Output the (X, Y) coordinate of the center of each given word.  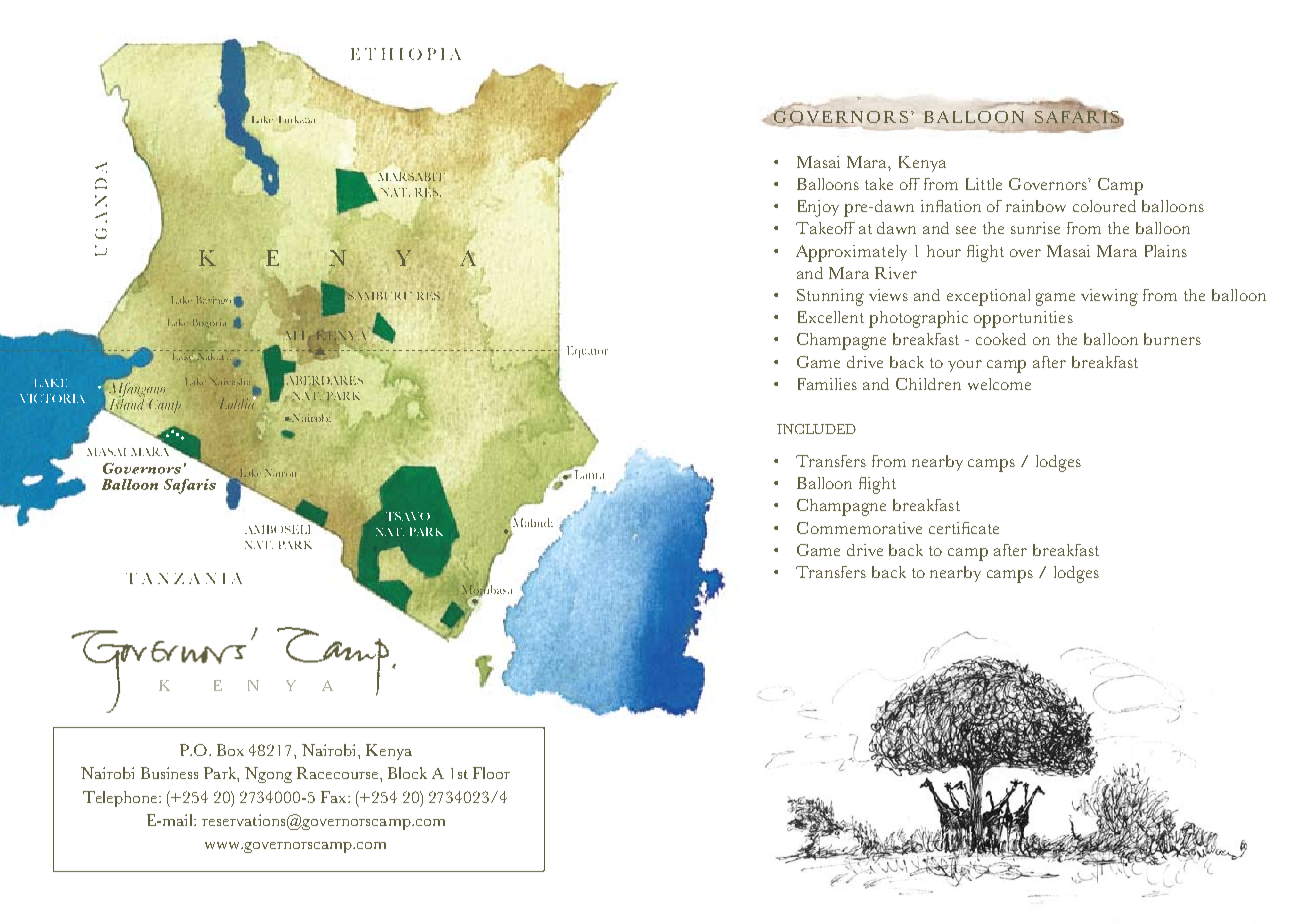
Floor (491, 773)
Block (407, 773)
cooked (1001, 339)
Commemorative (859, 528)
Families (827, 384)
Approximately (851, 253)
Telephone (121, 799)
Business (169, 773)
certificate (964, 528)
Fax (335, 797)
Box (230, 750)
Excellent (831, 317)
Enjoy (818, 208)
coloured (1104, 206)
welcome (999, 384)
